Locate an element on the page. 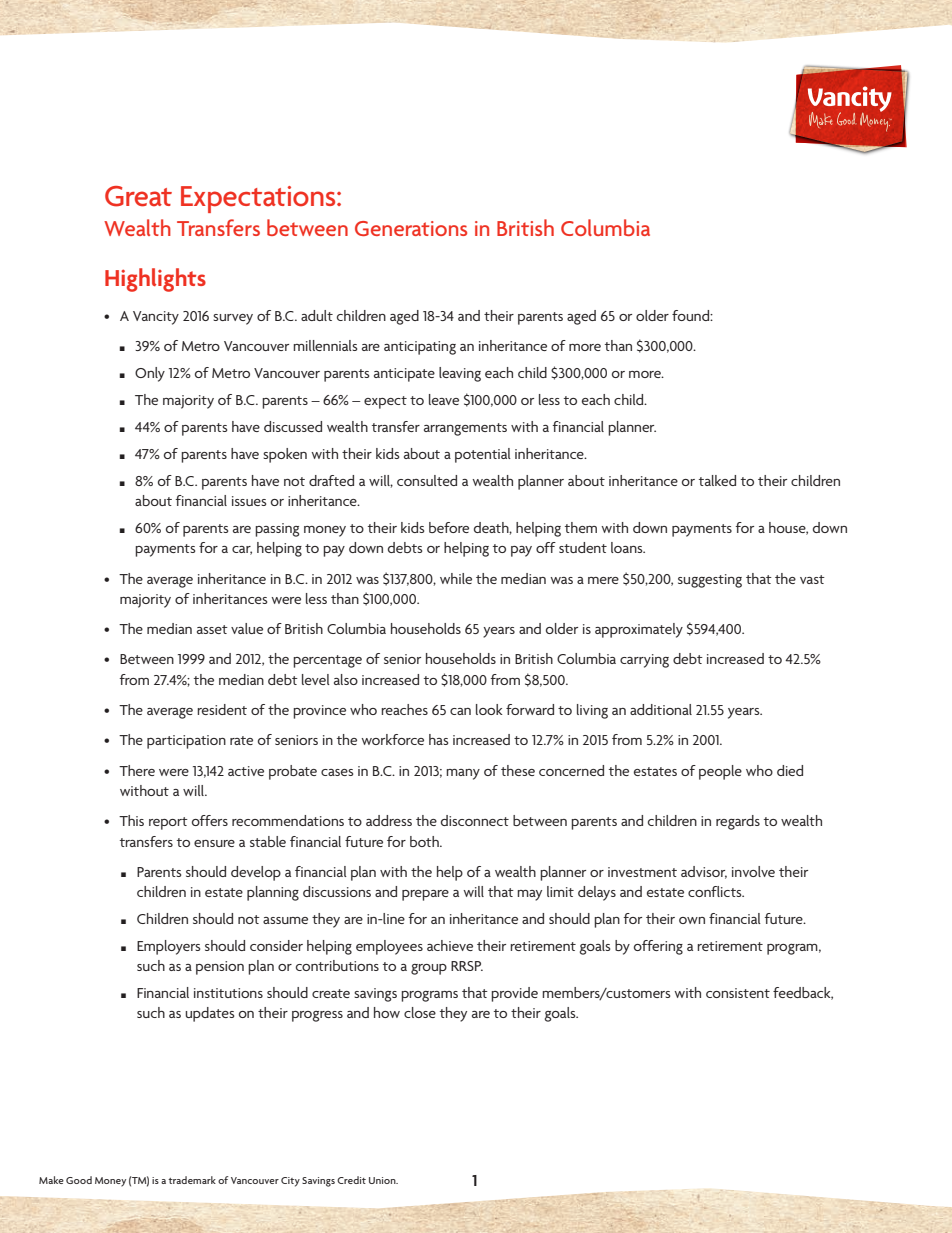  leaving is located at coordinates (460, 374).
